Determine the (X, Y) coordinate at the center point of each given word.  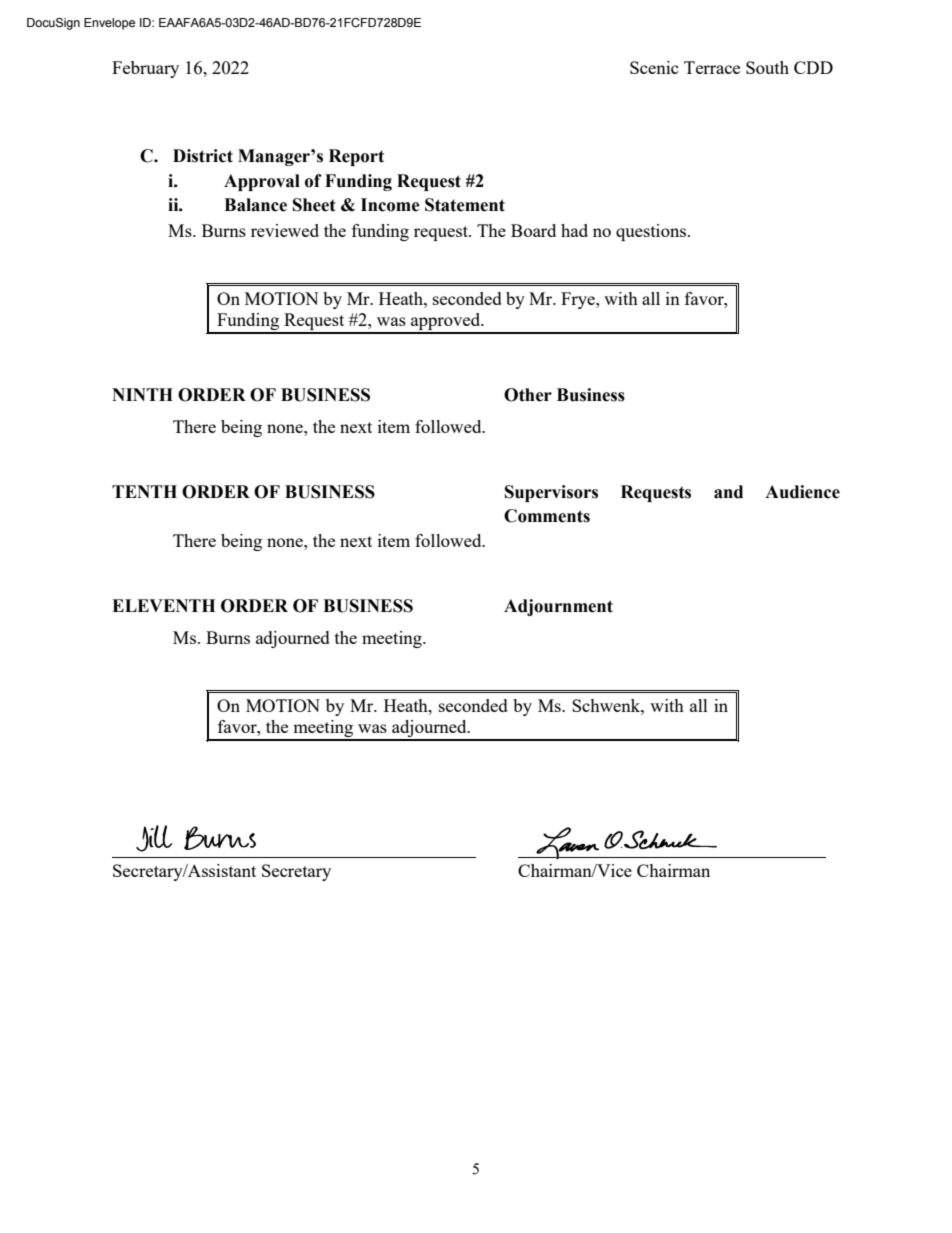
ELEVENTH (163, 605)
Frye (579, 300)
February (145, 69)
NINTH (142, 394)
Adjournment (558, 607)
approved (446, 323)
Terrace (712, 67)
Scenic (654, 67)
